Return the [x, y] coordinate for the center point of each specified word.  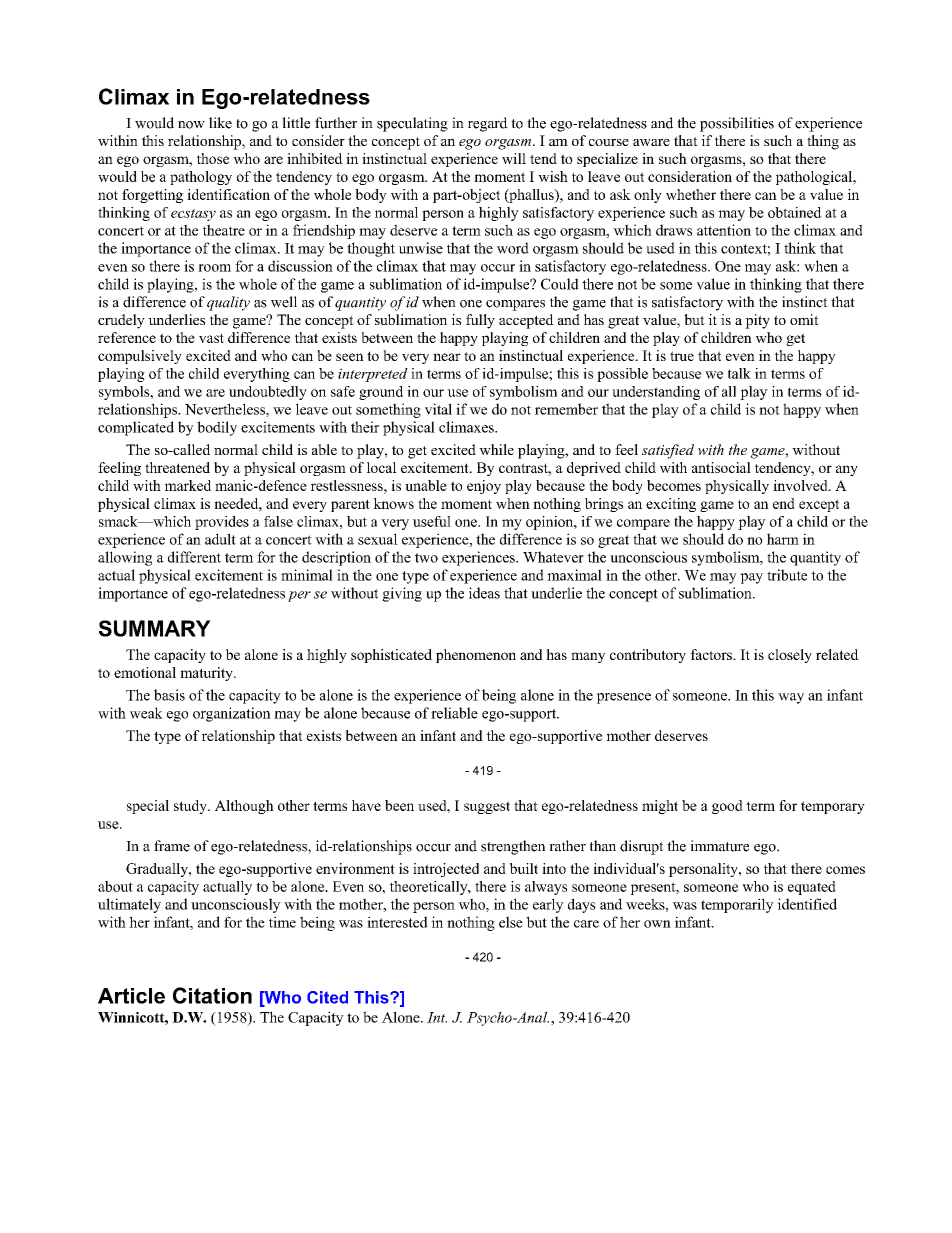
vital [438, 409]
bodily [217, 428]
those [213, 158]
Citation [212, 995]
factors [712, 654]
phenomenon [476, 656]
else [511, 922]
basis [169, 695]
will [514, 158]
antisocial [721, 467]
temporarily [737, 905]
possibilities [737, 124]
